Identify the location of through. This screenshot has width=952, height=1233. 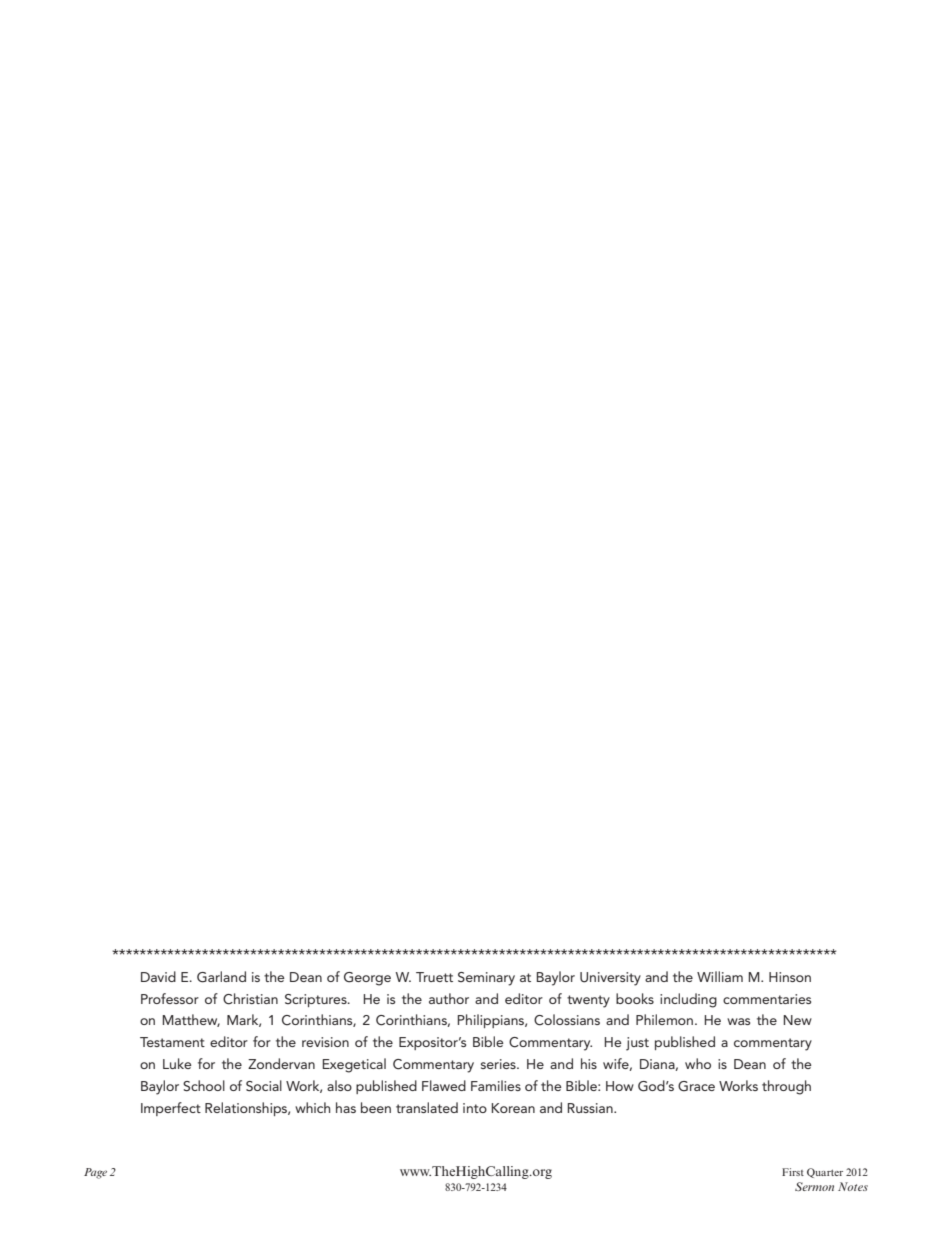
(786, 1087).
